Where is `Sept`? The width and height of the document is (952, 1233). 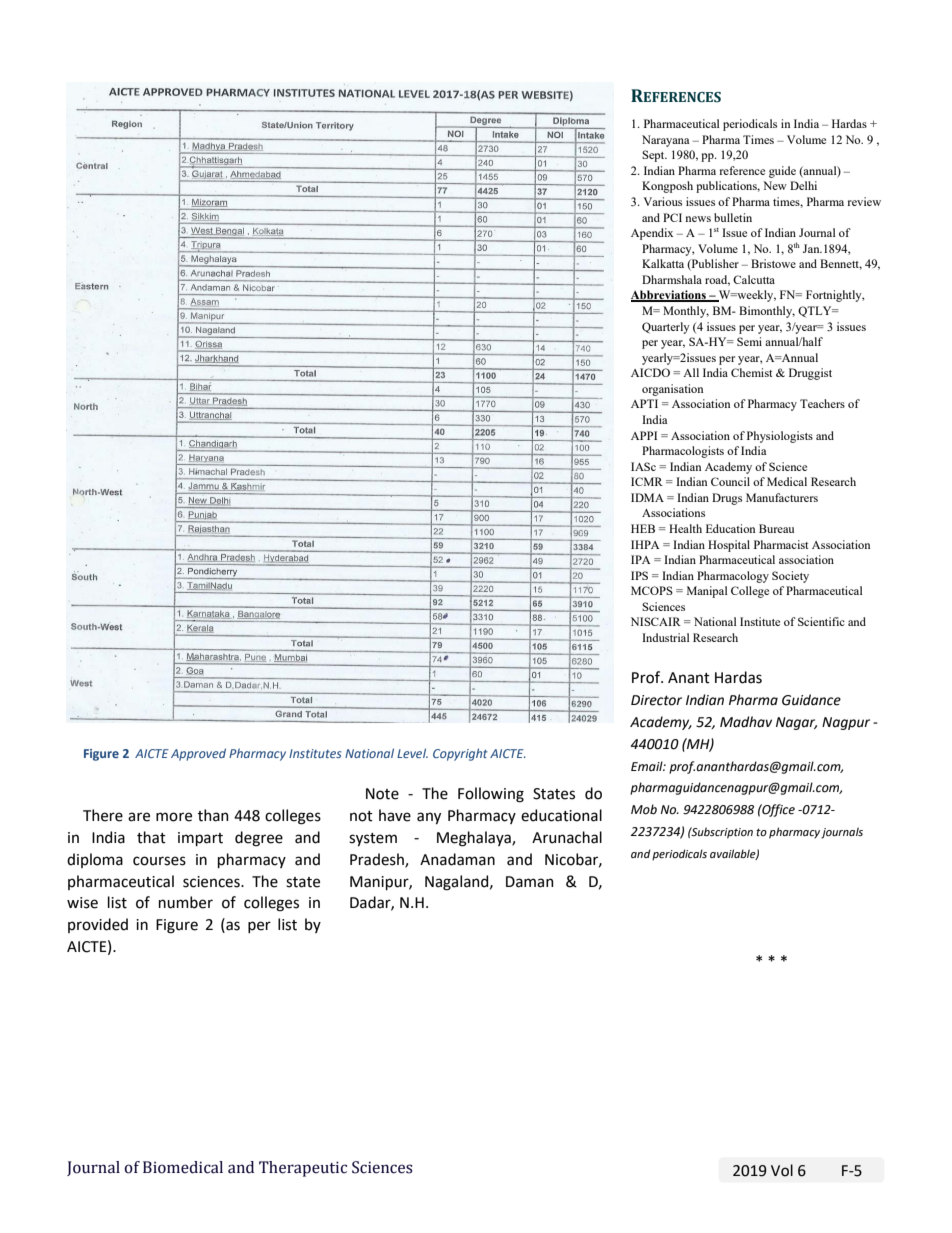 Sept is located at coordinates (654, 156).
